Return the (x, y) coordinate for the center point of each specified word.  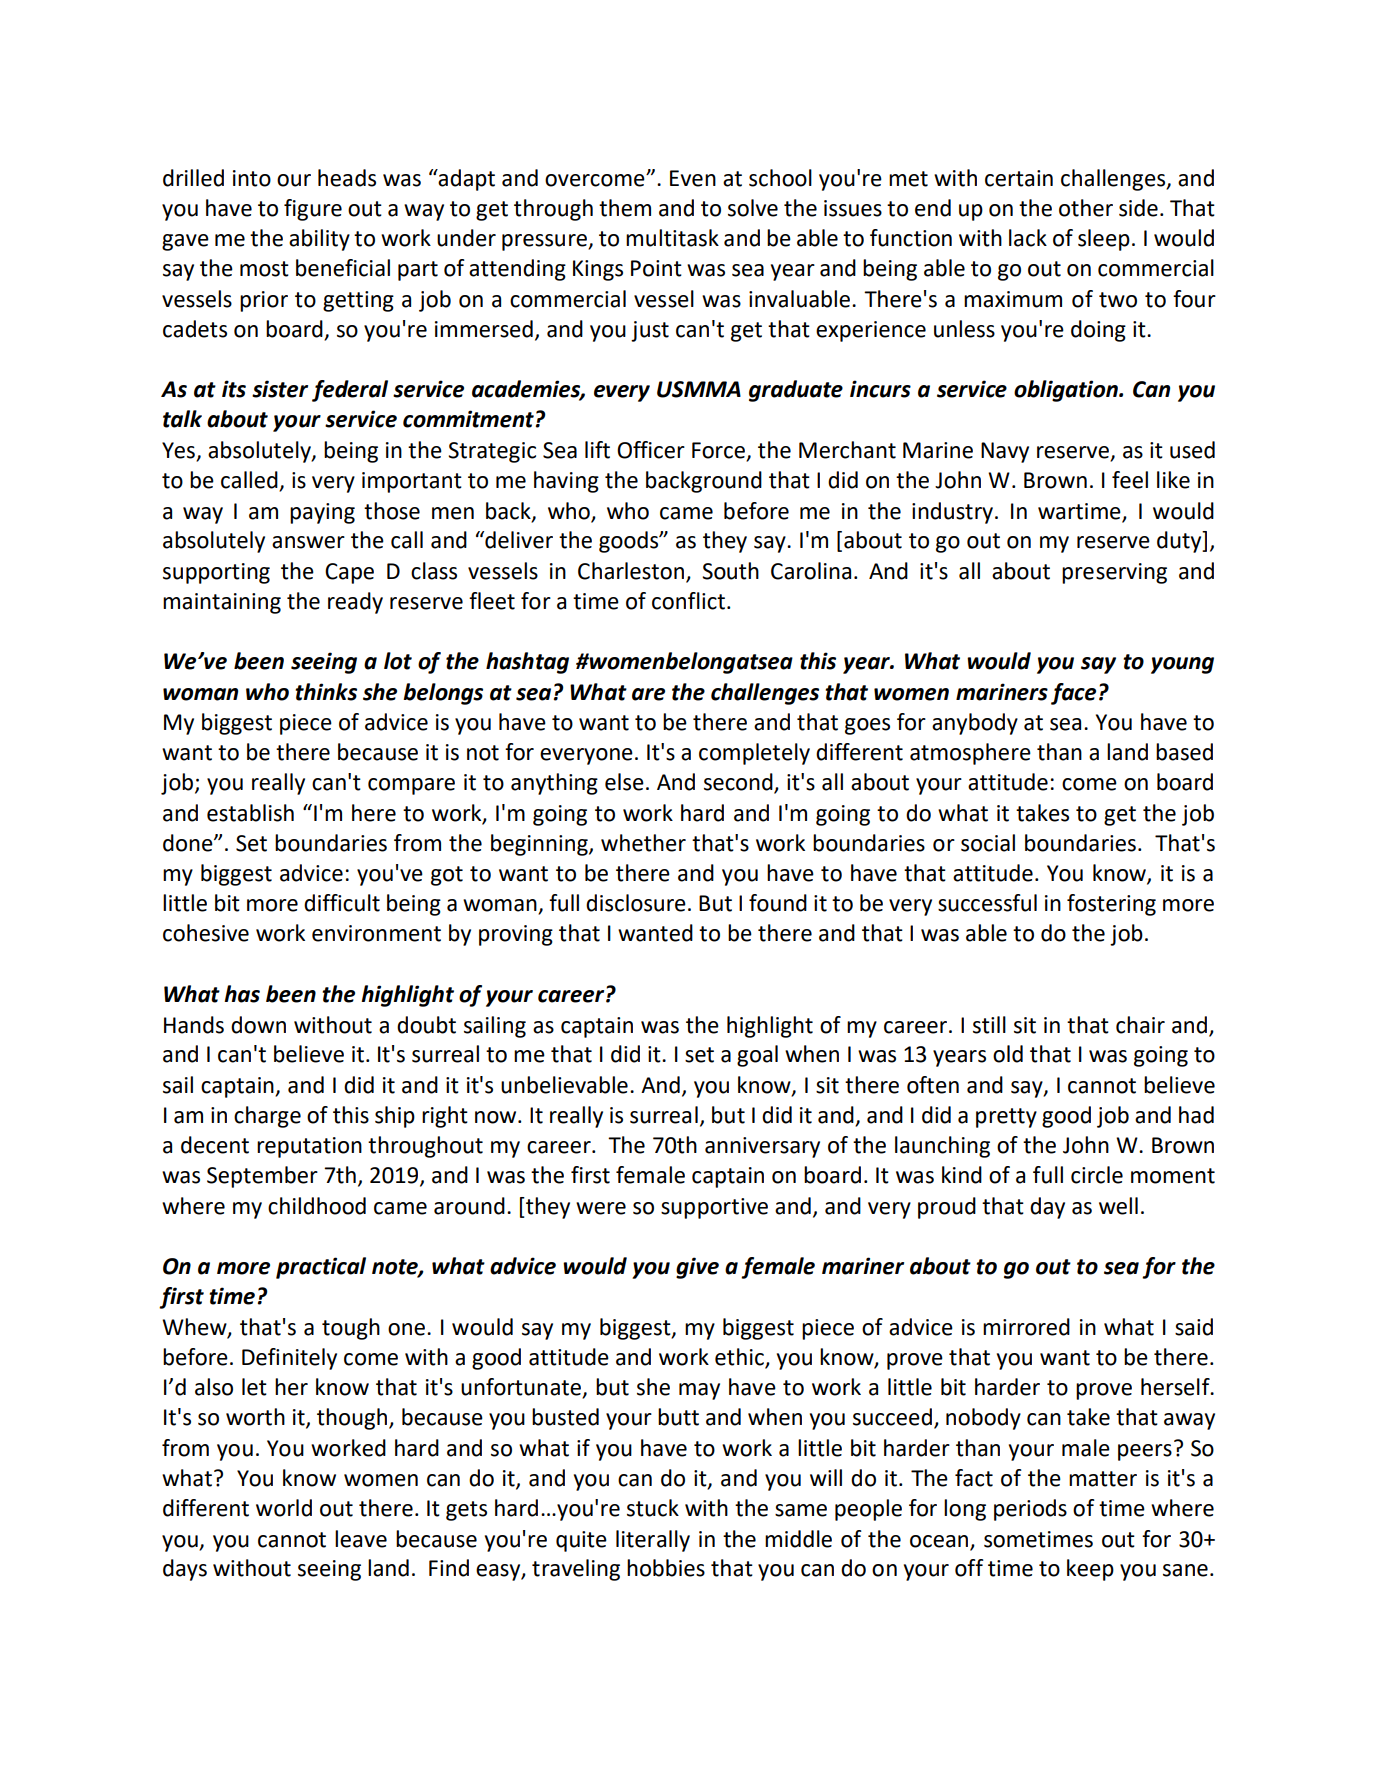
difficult (342, 903)
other (1086, 208)
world (284, 1508)
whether (643, 843)
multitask (672, 238)
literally (653, 1541)
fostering (1111, 905)
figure (313, 210)
